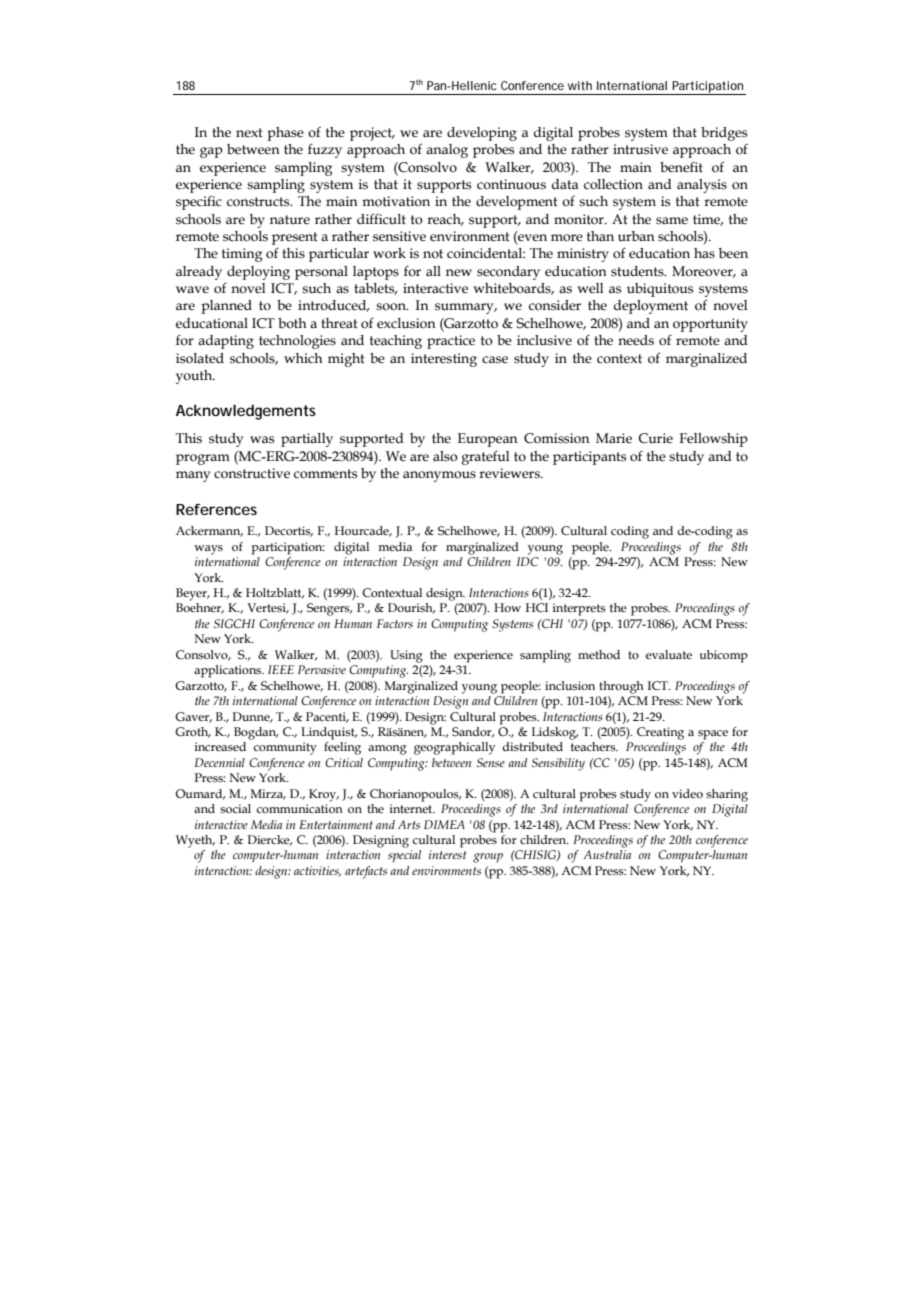 This image has width=924, height=1308. I want to click on anonymous, so click(439, 476).
